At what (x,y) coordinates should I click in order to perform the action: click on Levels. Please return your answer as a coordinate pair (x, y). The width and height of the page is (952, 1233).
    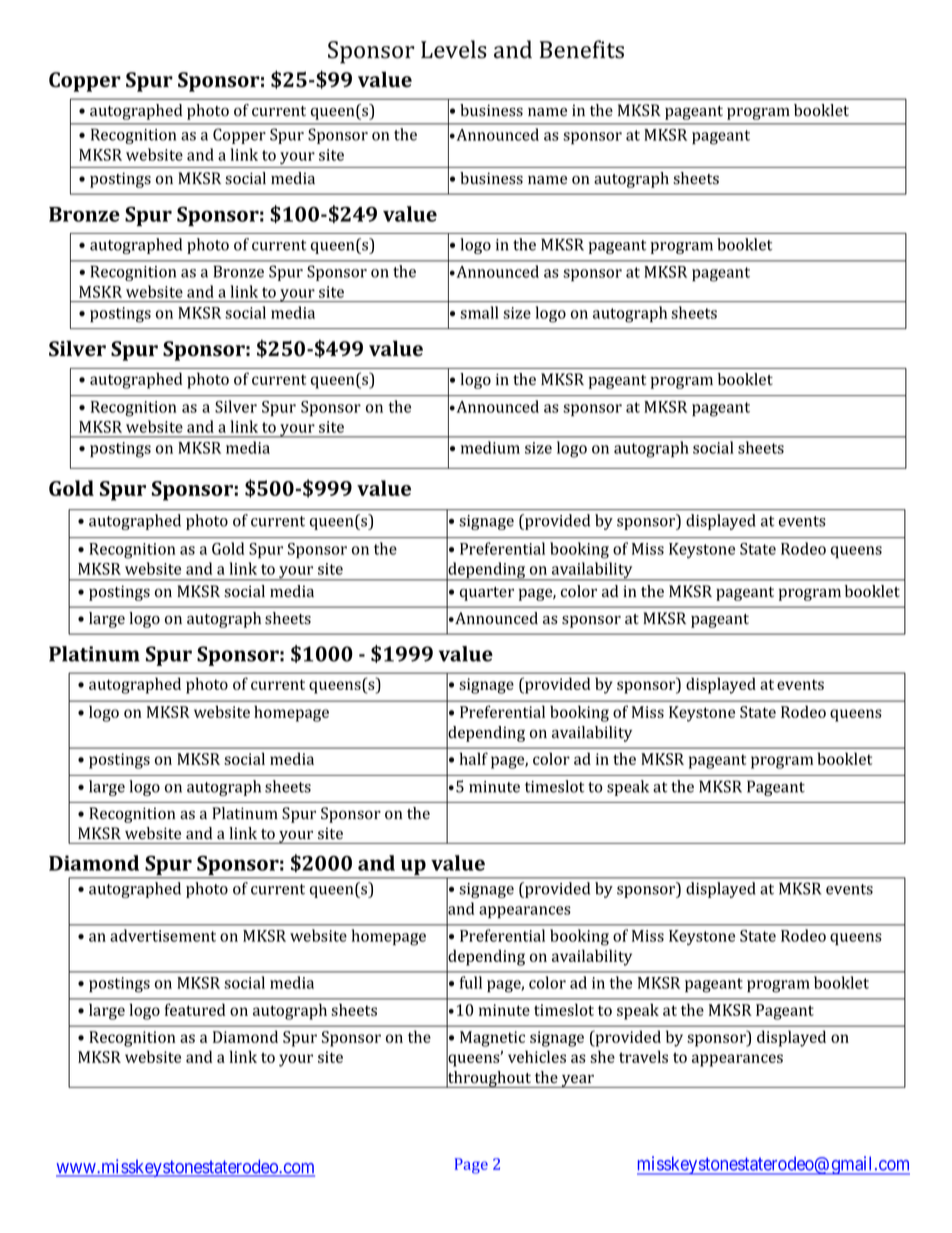
    Looking at the image, I should click on (454, 49).
